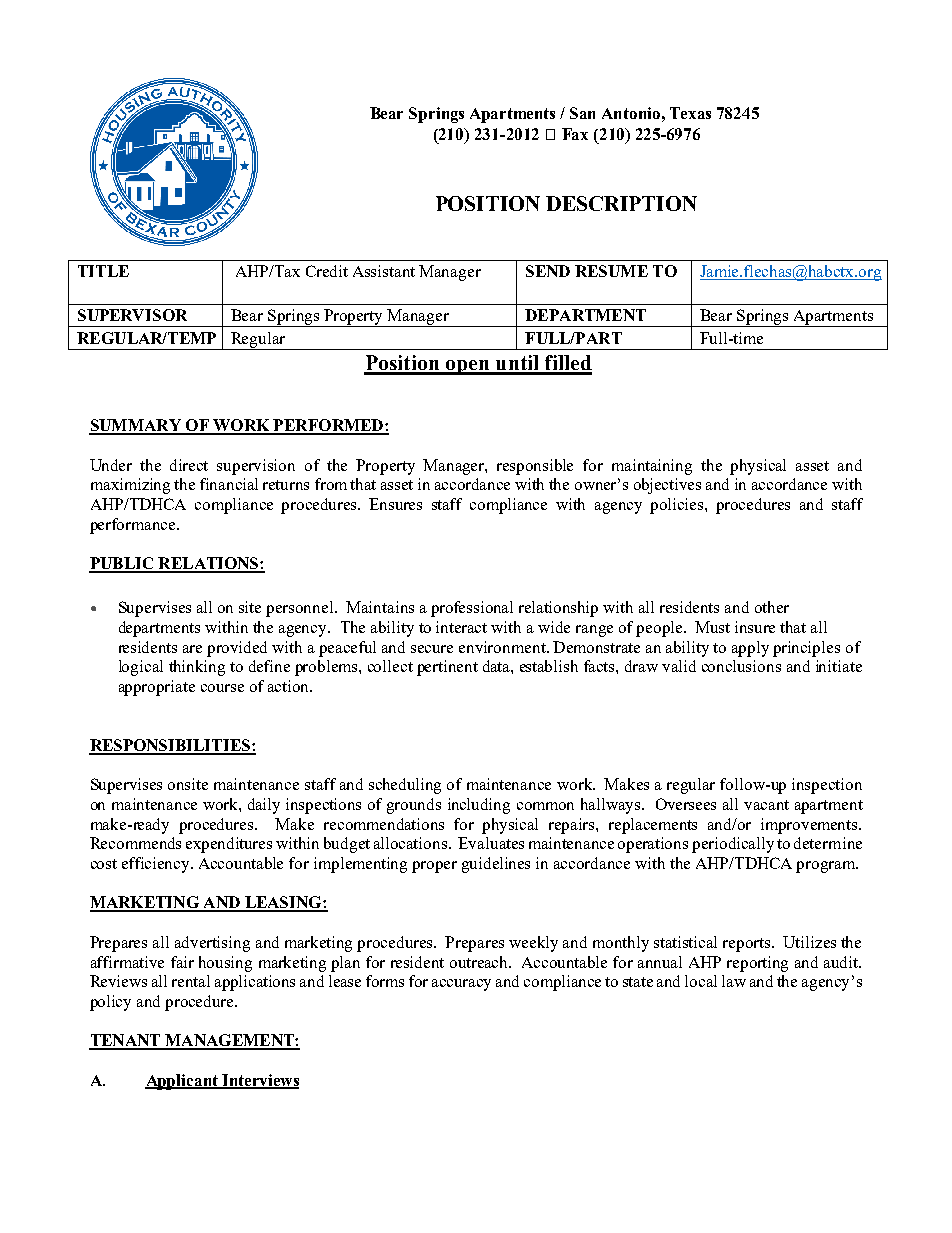 The image size is (952, 1233). Describe the element at coordinates (229, 1041) in the image. I see `MANAGEMENT` at that location.
